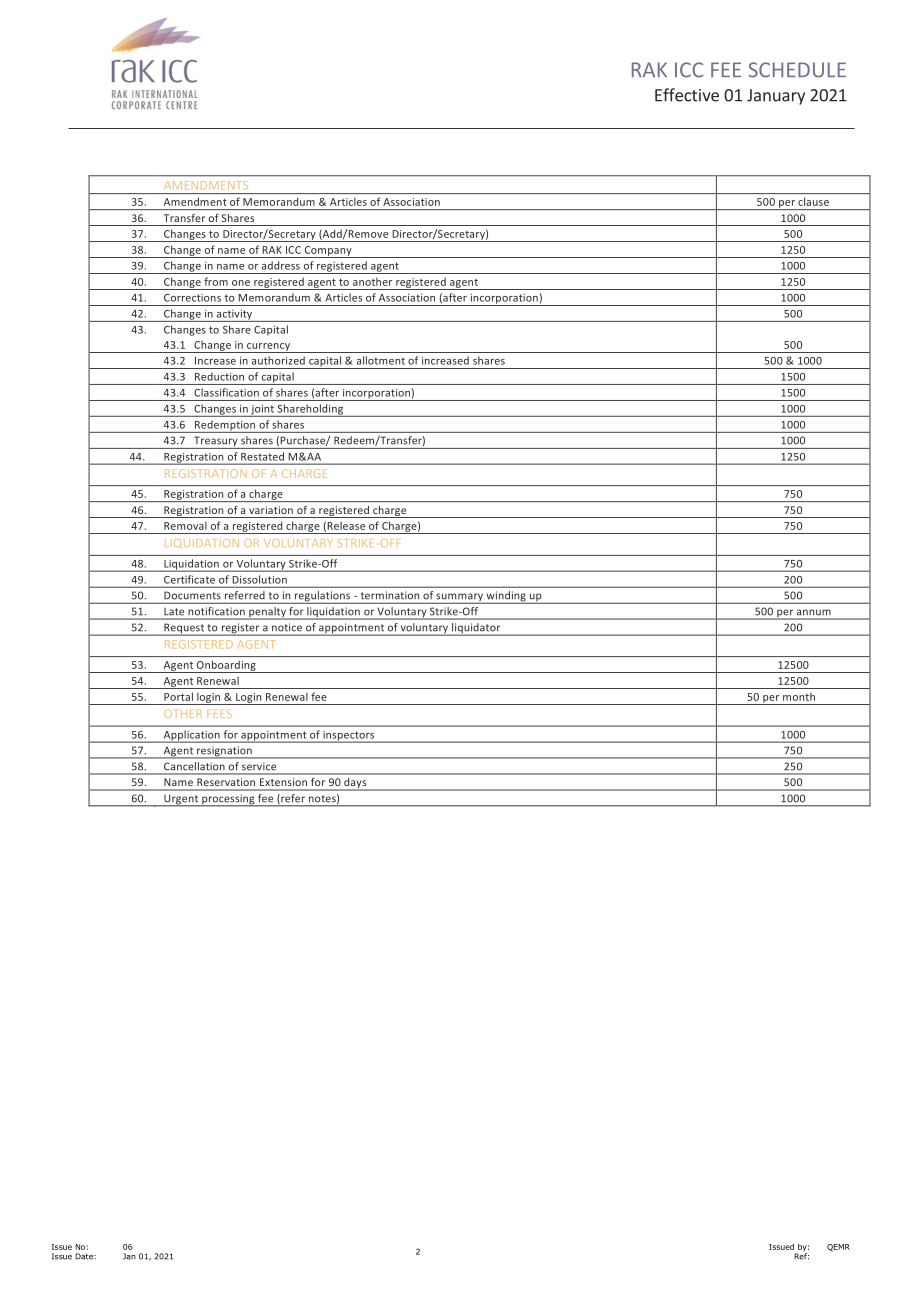 The height and width of the screenshot is (1308, 924). Describe the element at coordinates (267, 613) in the screenshot. I see `penalty` at that location.
